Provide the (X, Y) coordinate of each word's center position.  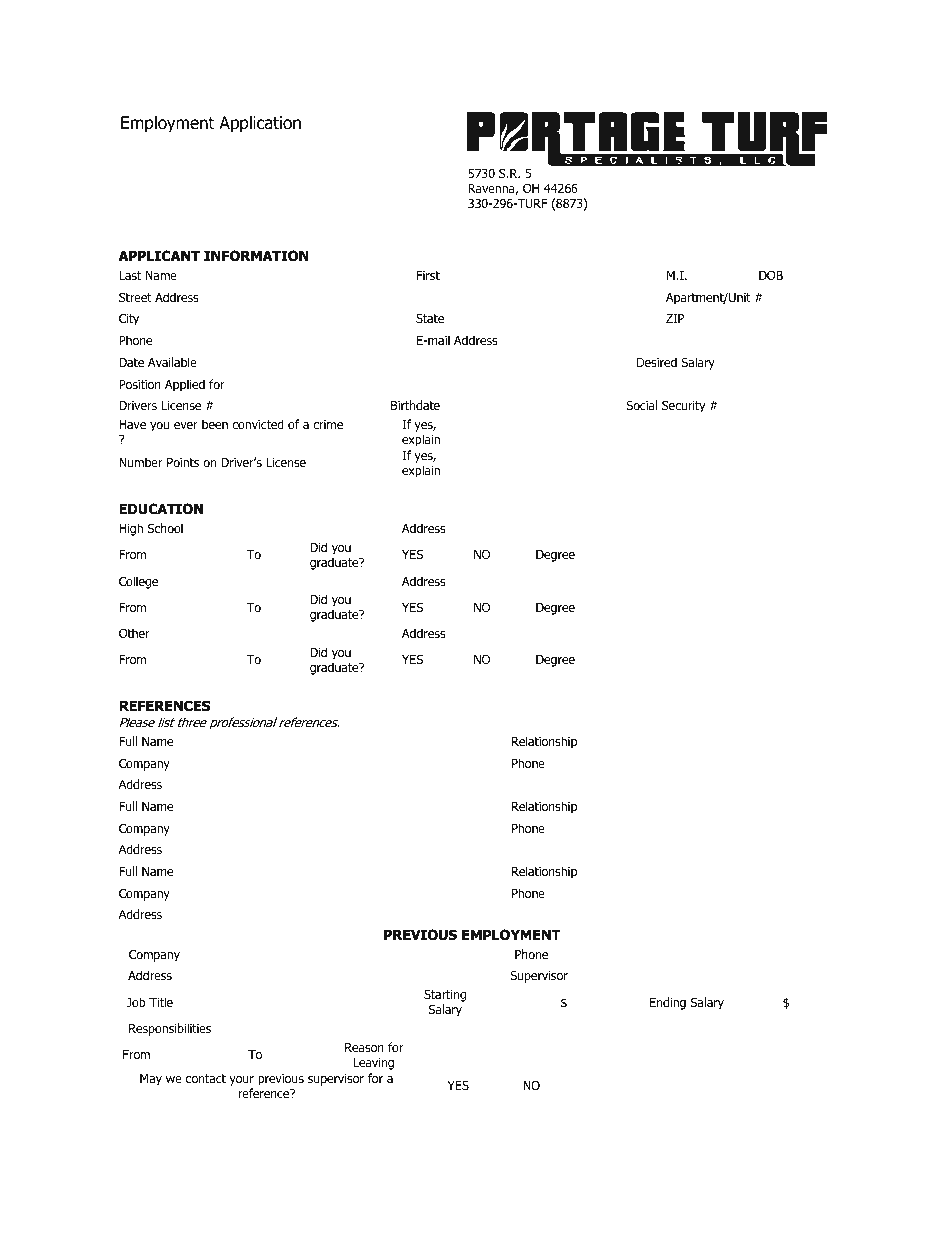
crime (328, 424)
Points (183, 462)
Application (260, 124)
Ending (668, 1003)
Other (134, 633)
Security (684, 406)
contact (206, 1078)
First (428, 275)
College (138, 582)
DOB (771, 275)
